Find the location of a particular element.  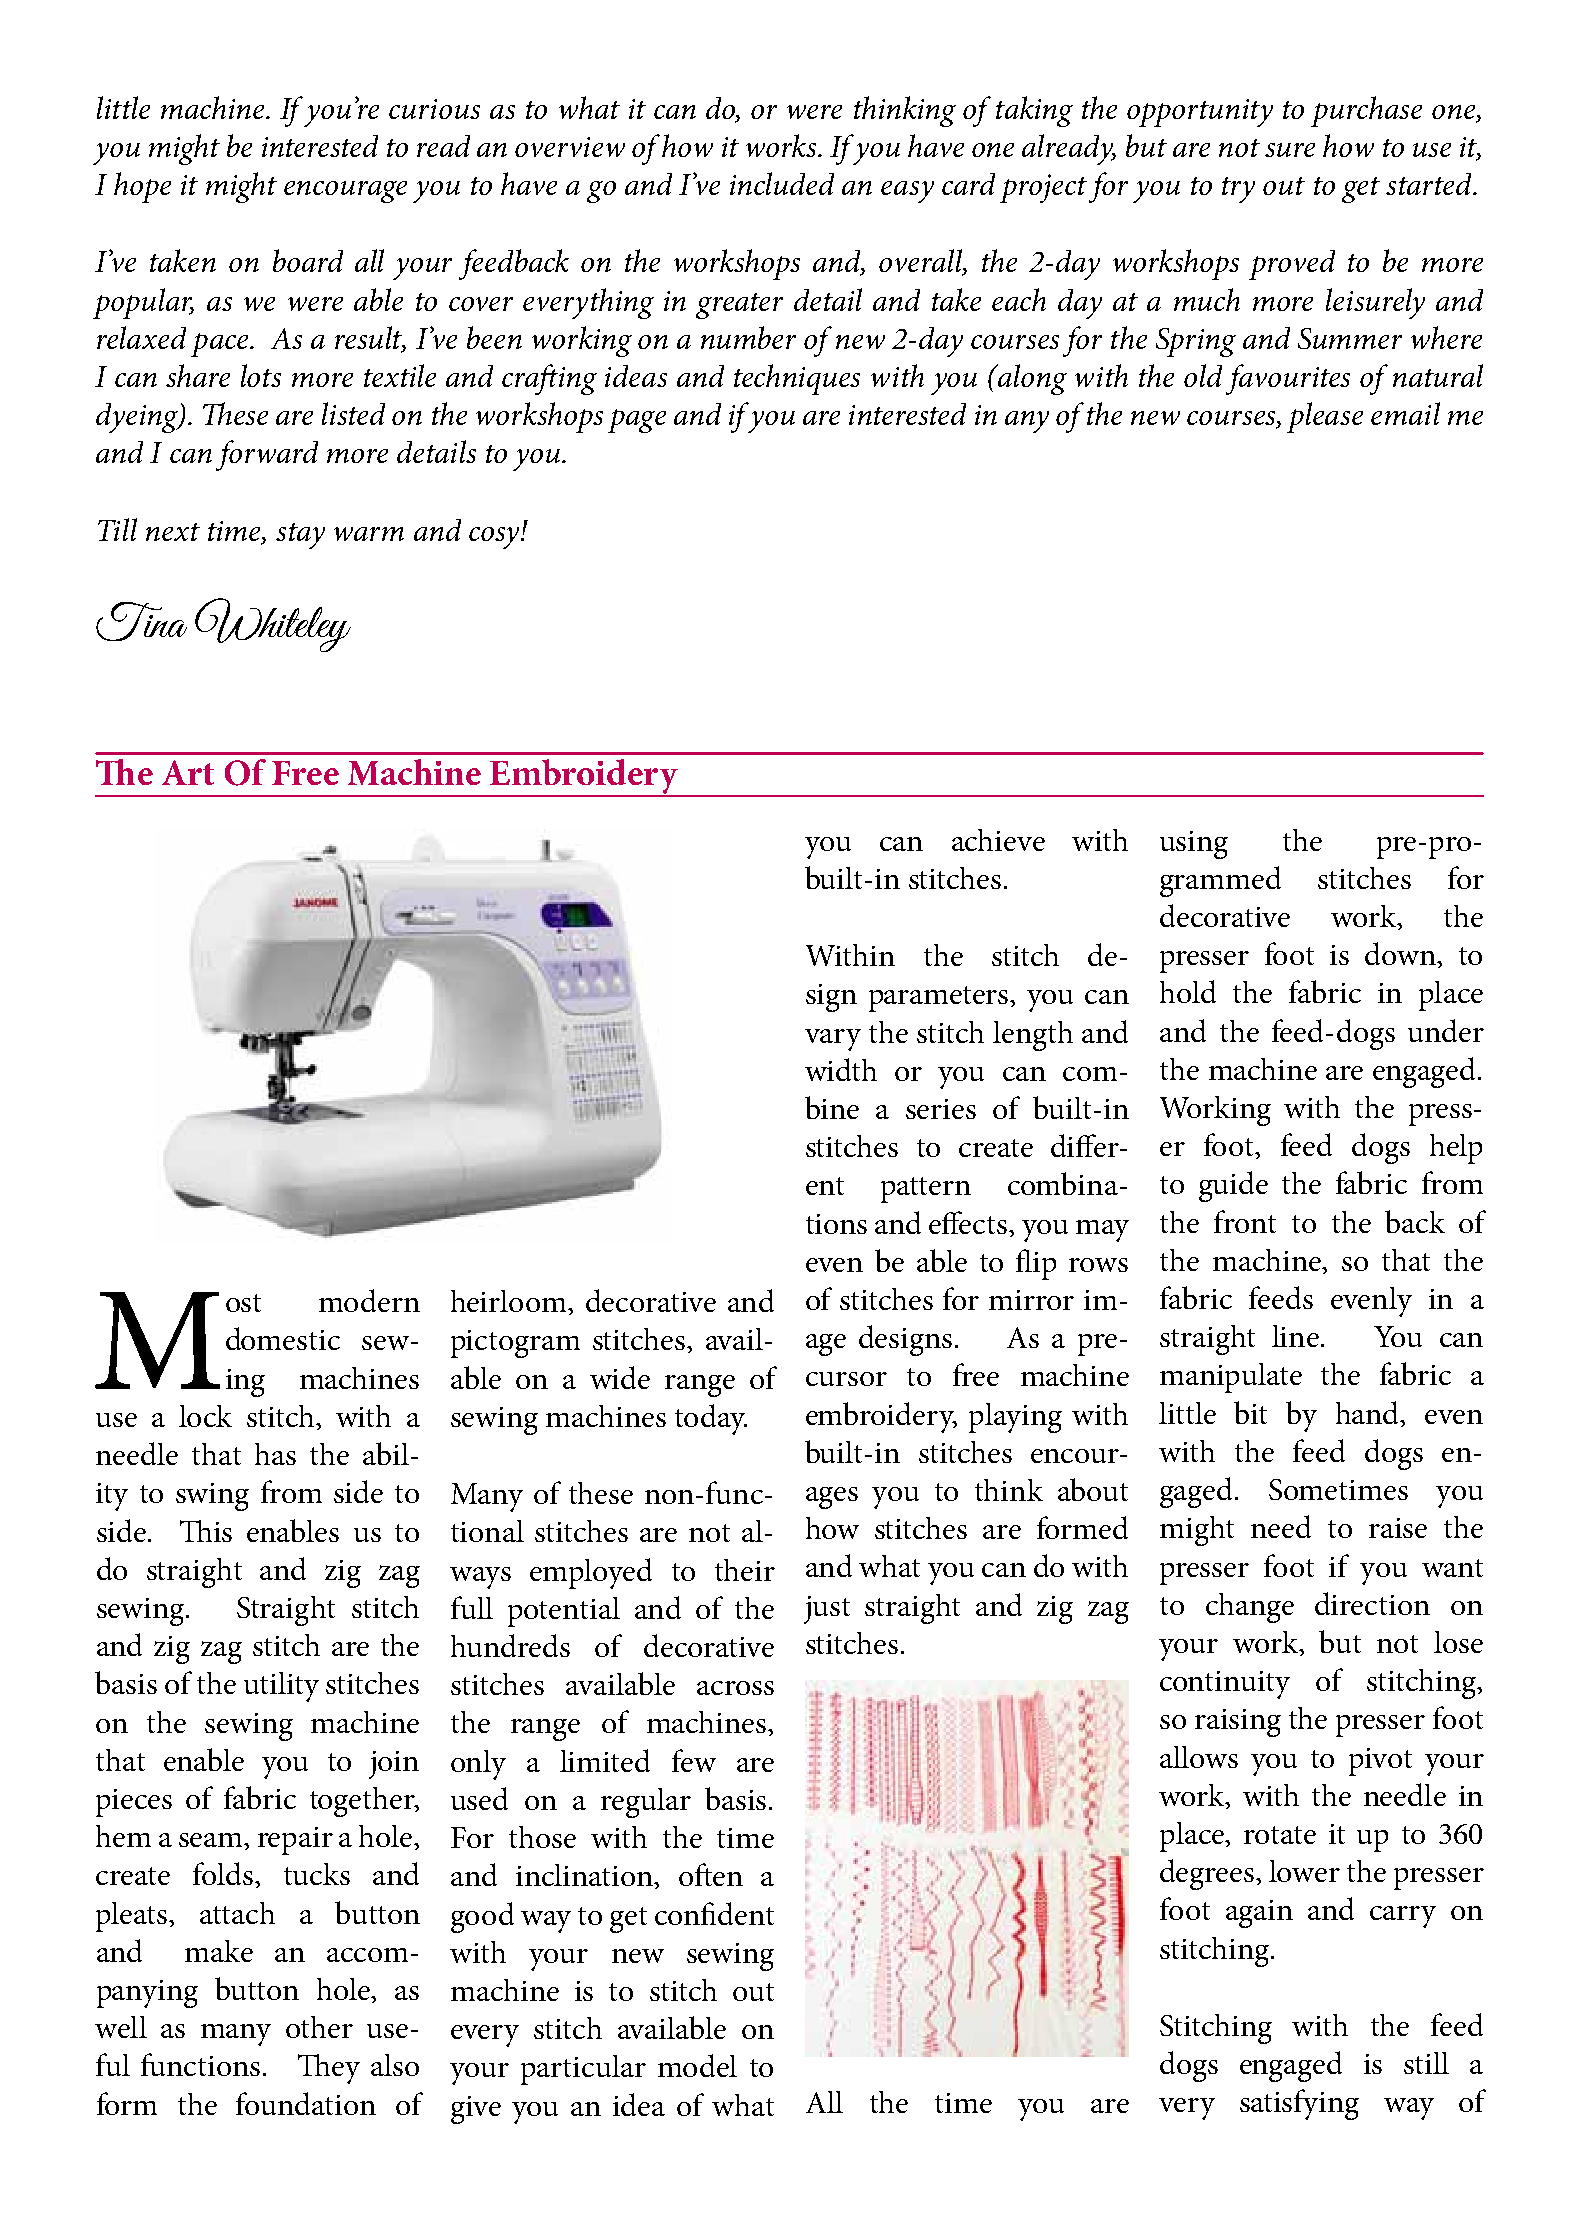

width is located at coordinates (841, 1069).
